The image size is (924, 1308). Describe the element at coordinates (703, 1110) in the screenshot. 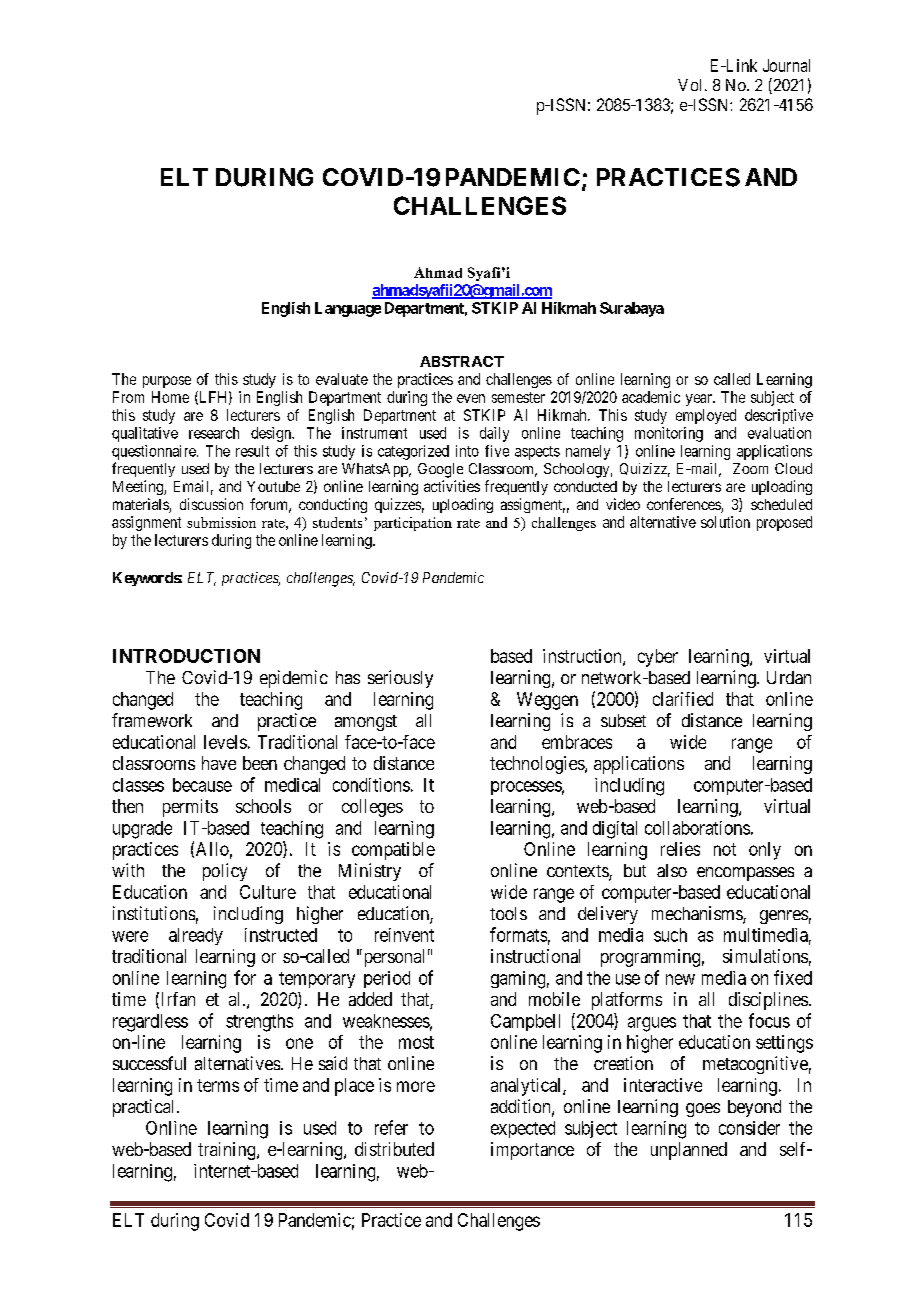

I see `goes` at that location.
